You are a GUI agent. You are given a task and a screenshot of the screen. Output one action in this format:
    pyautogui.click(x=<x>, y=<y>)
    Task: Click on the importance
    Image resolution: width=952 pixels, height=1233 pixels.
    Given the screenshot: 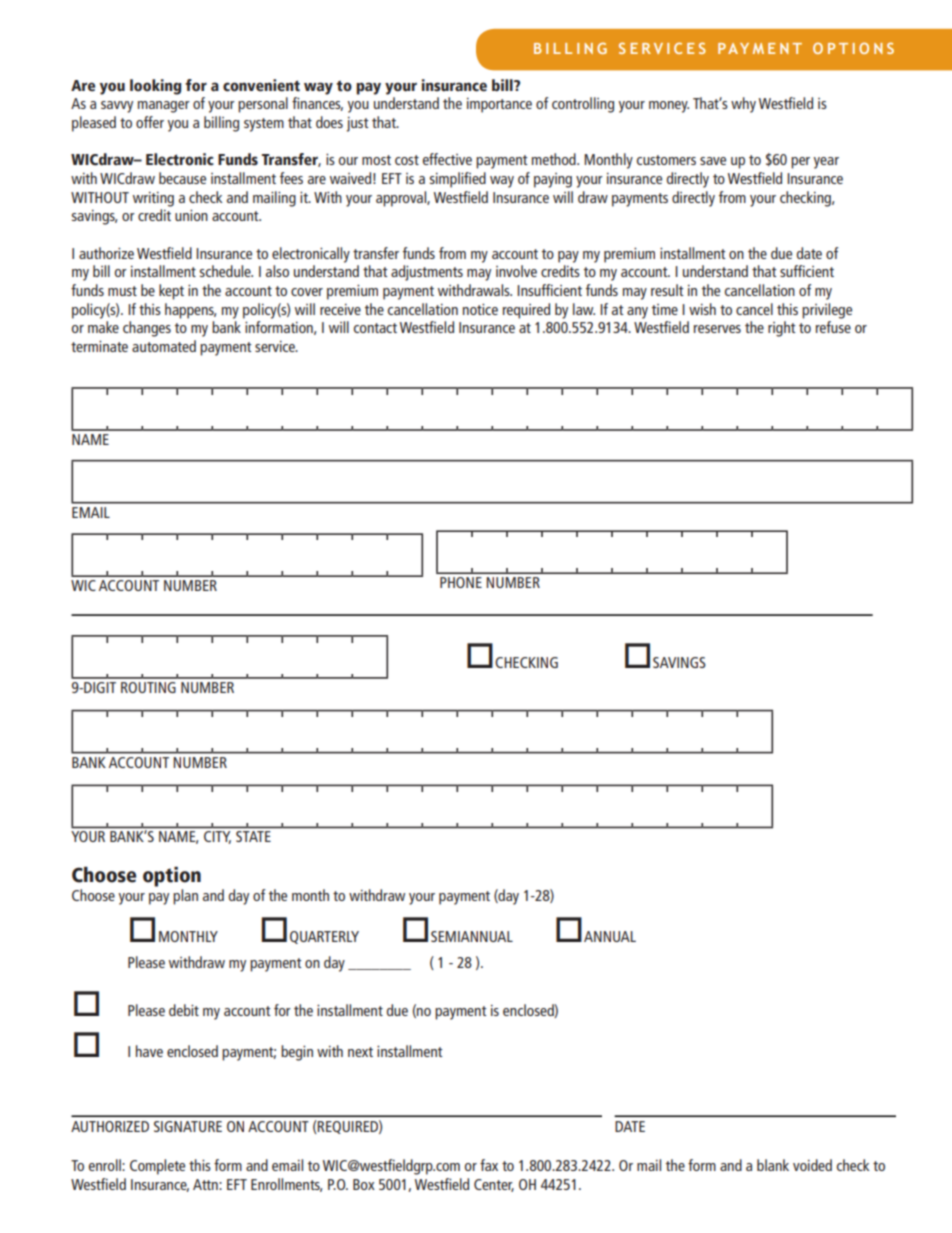 What is the action you would take?
    pyautogui.click(x=499, y=105)
